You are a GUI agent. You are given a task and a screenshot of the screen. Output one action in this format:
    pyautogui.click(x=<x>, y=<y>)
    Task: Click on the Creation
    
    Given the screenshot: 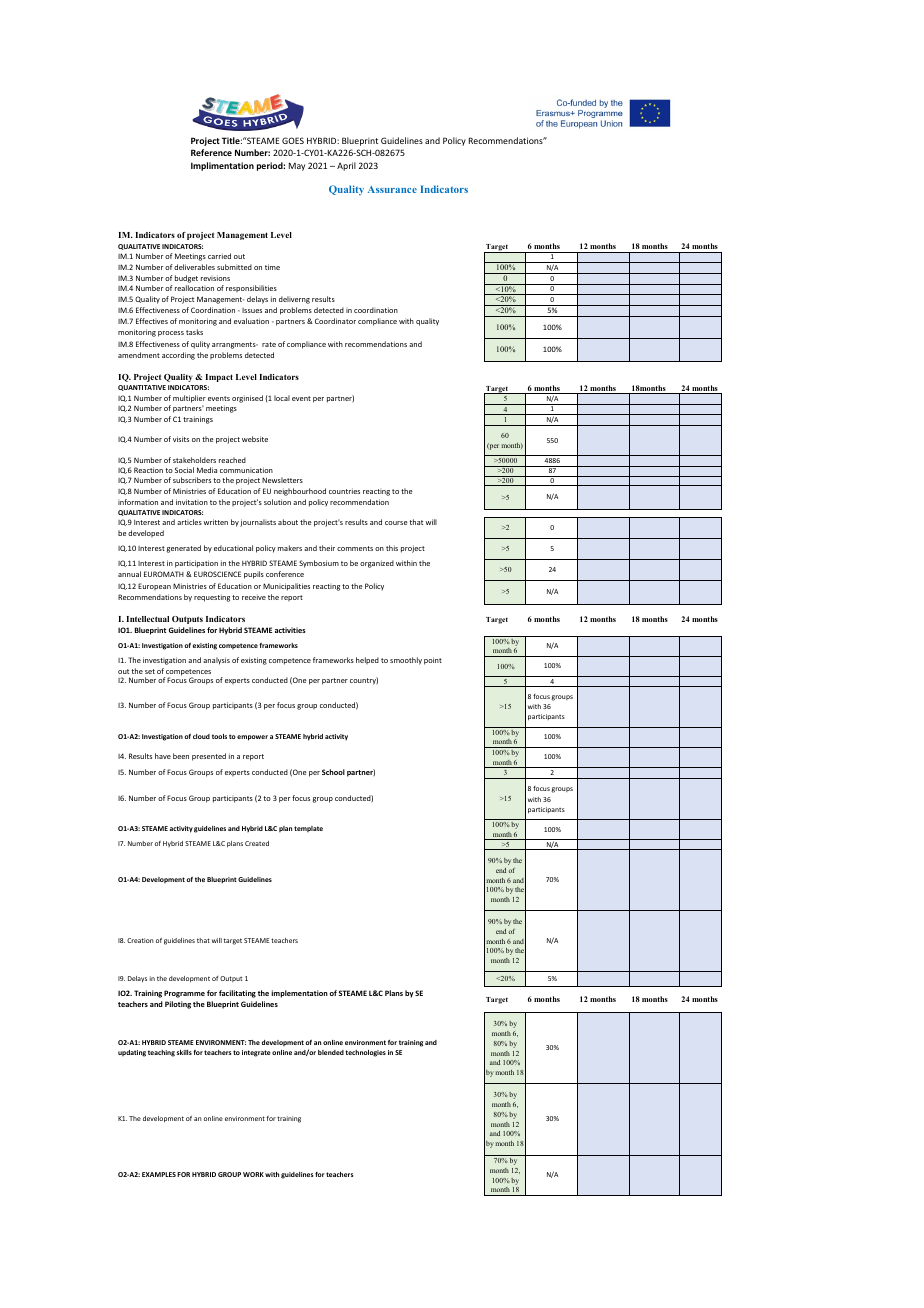 What is the action you would take?
    pyautogui.click(x=140, y=940)
